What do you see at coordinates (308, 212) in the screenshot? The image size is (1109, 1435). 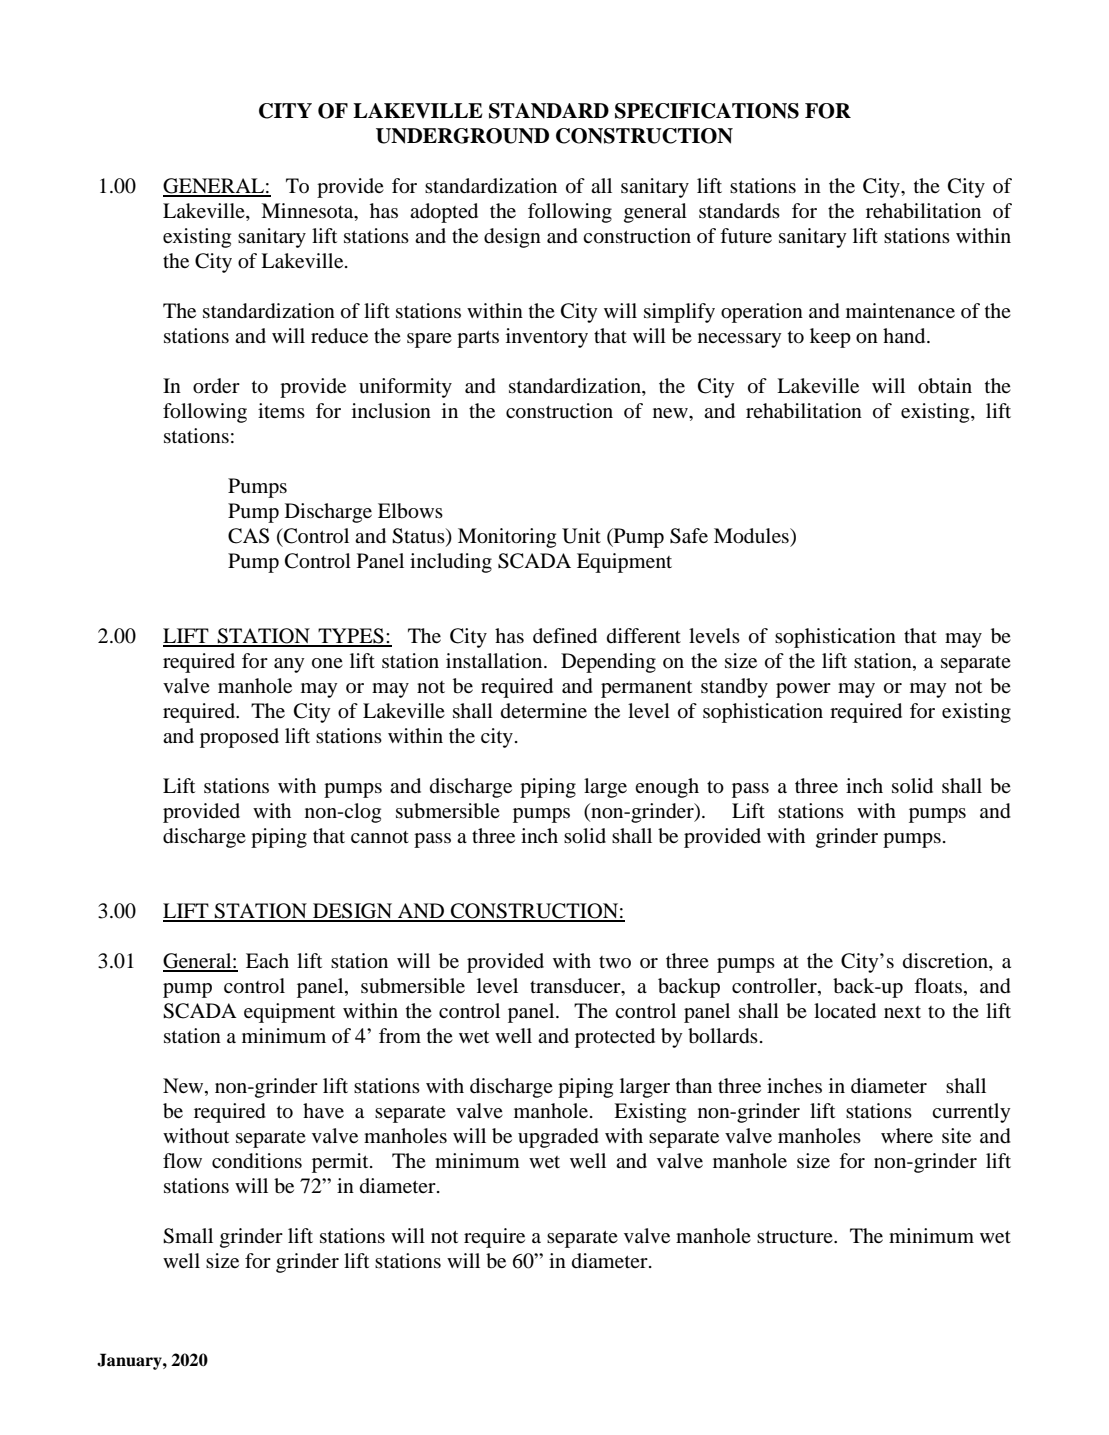 I see `Minnesota` at bounding box center [308, 212].
